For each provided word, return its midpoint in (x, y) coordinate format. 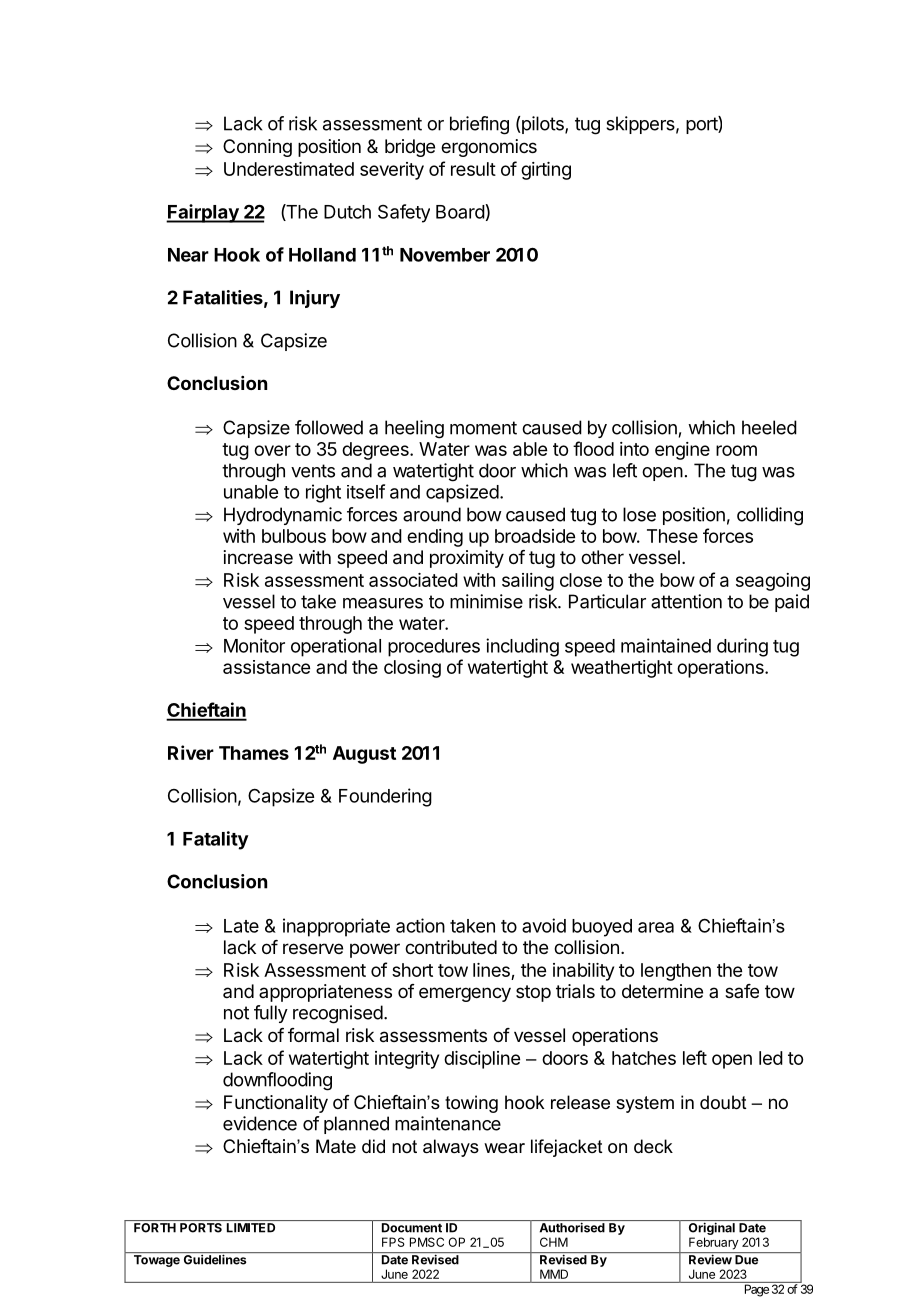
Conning (257, 148)
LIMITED (251, 1228)
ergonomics (489, 148)
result (473, 169)
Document (412, 1228)
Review (710, 1259)
